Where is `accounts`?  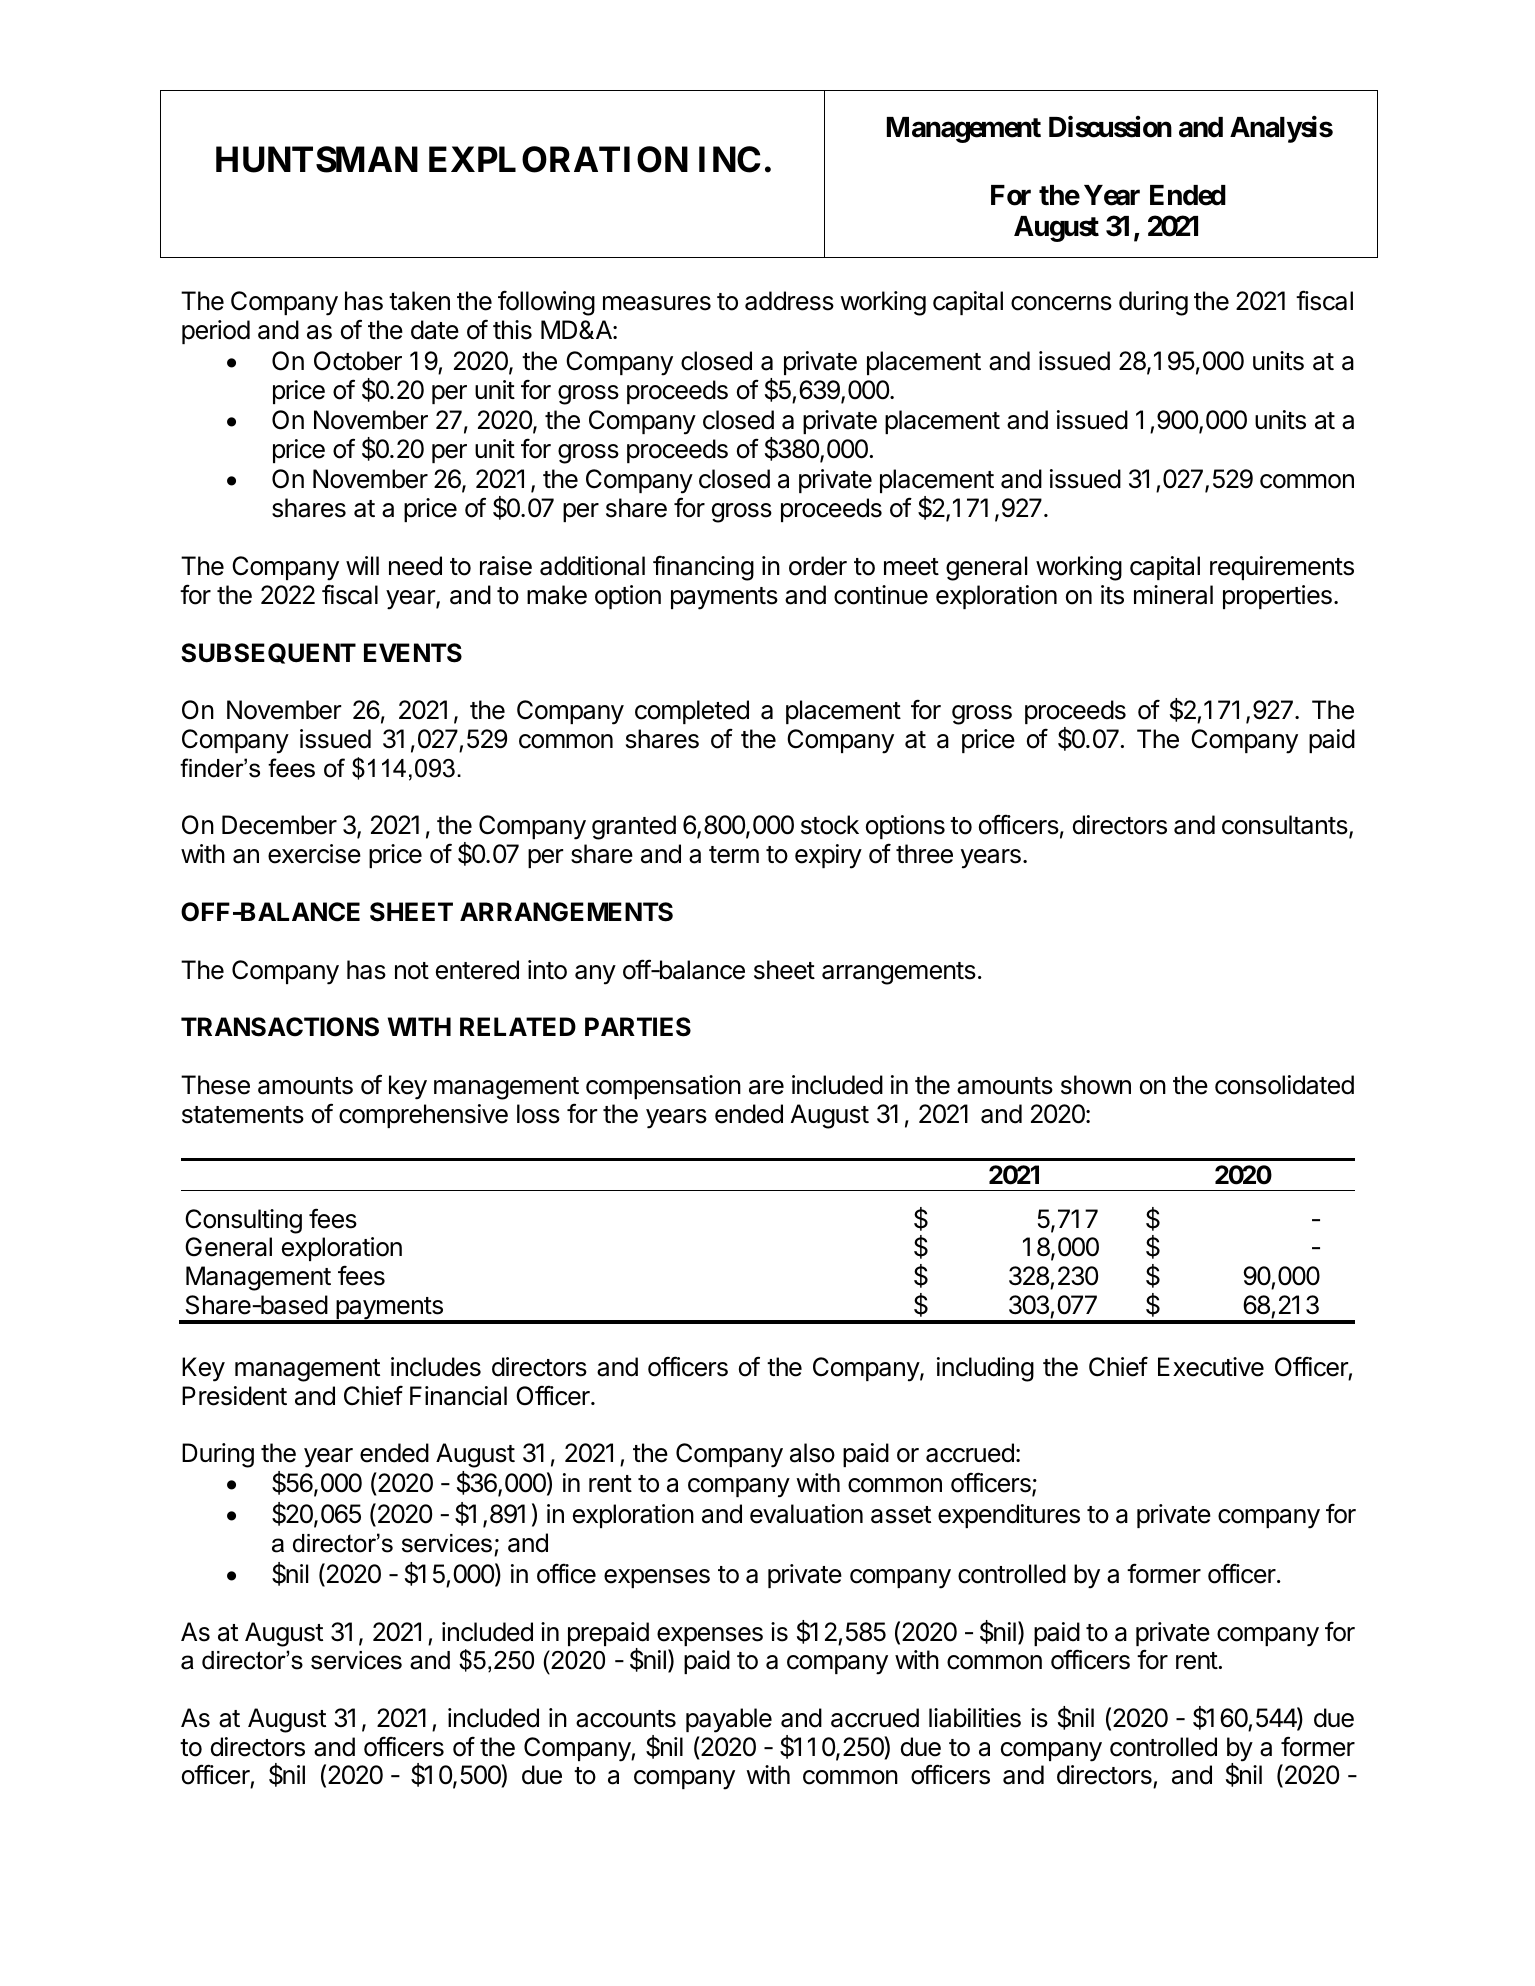
accounts is located at coordinates (626, 1719).
